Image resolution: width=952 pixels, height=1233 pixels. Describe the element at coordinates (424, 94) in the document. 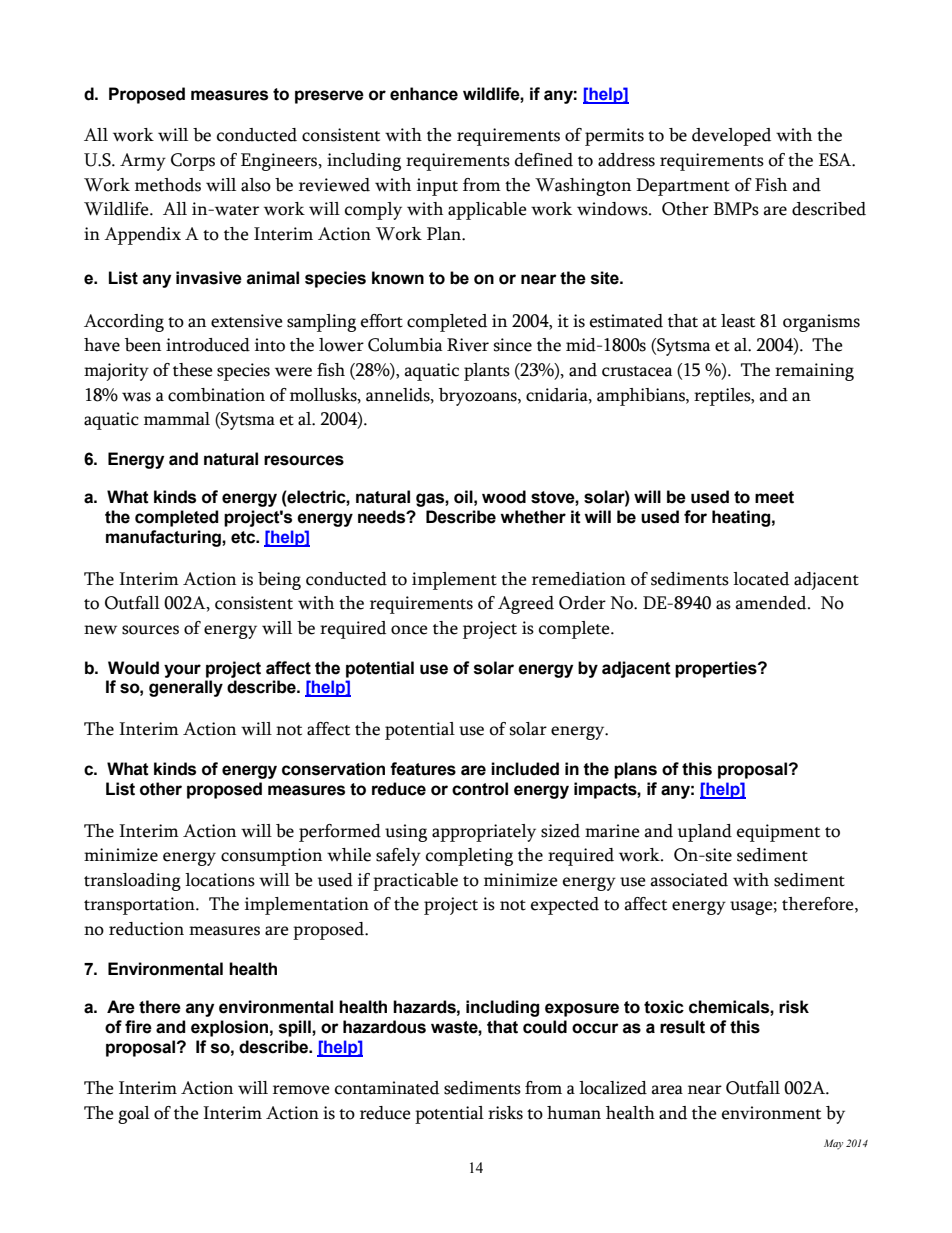

I see `enhance` at that location.
